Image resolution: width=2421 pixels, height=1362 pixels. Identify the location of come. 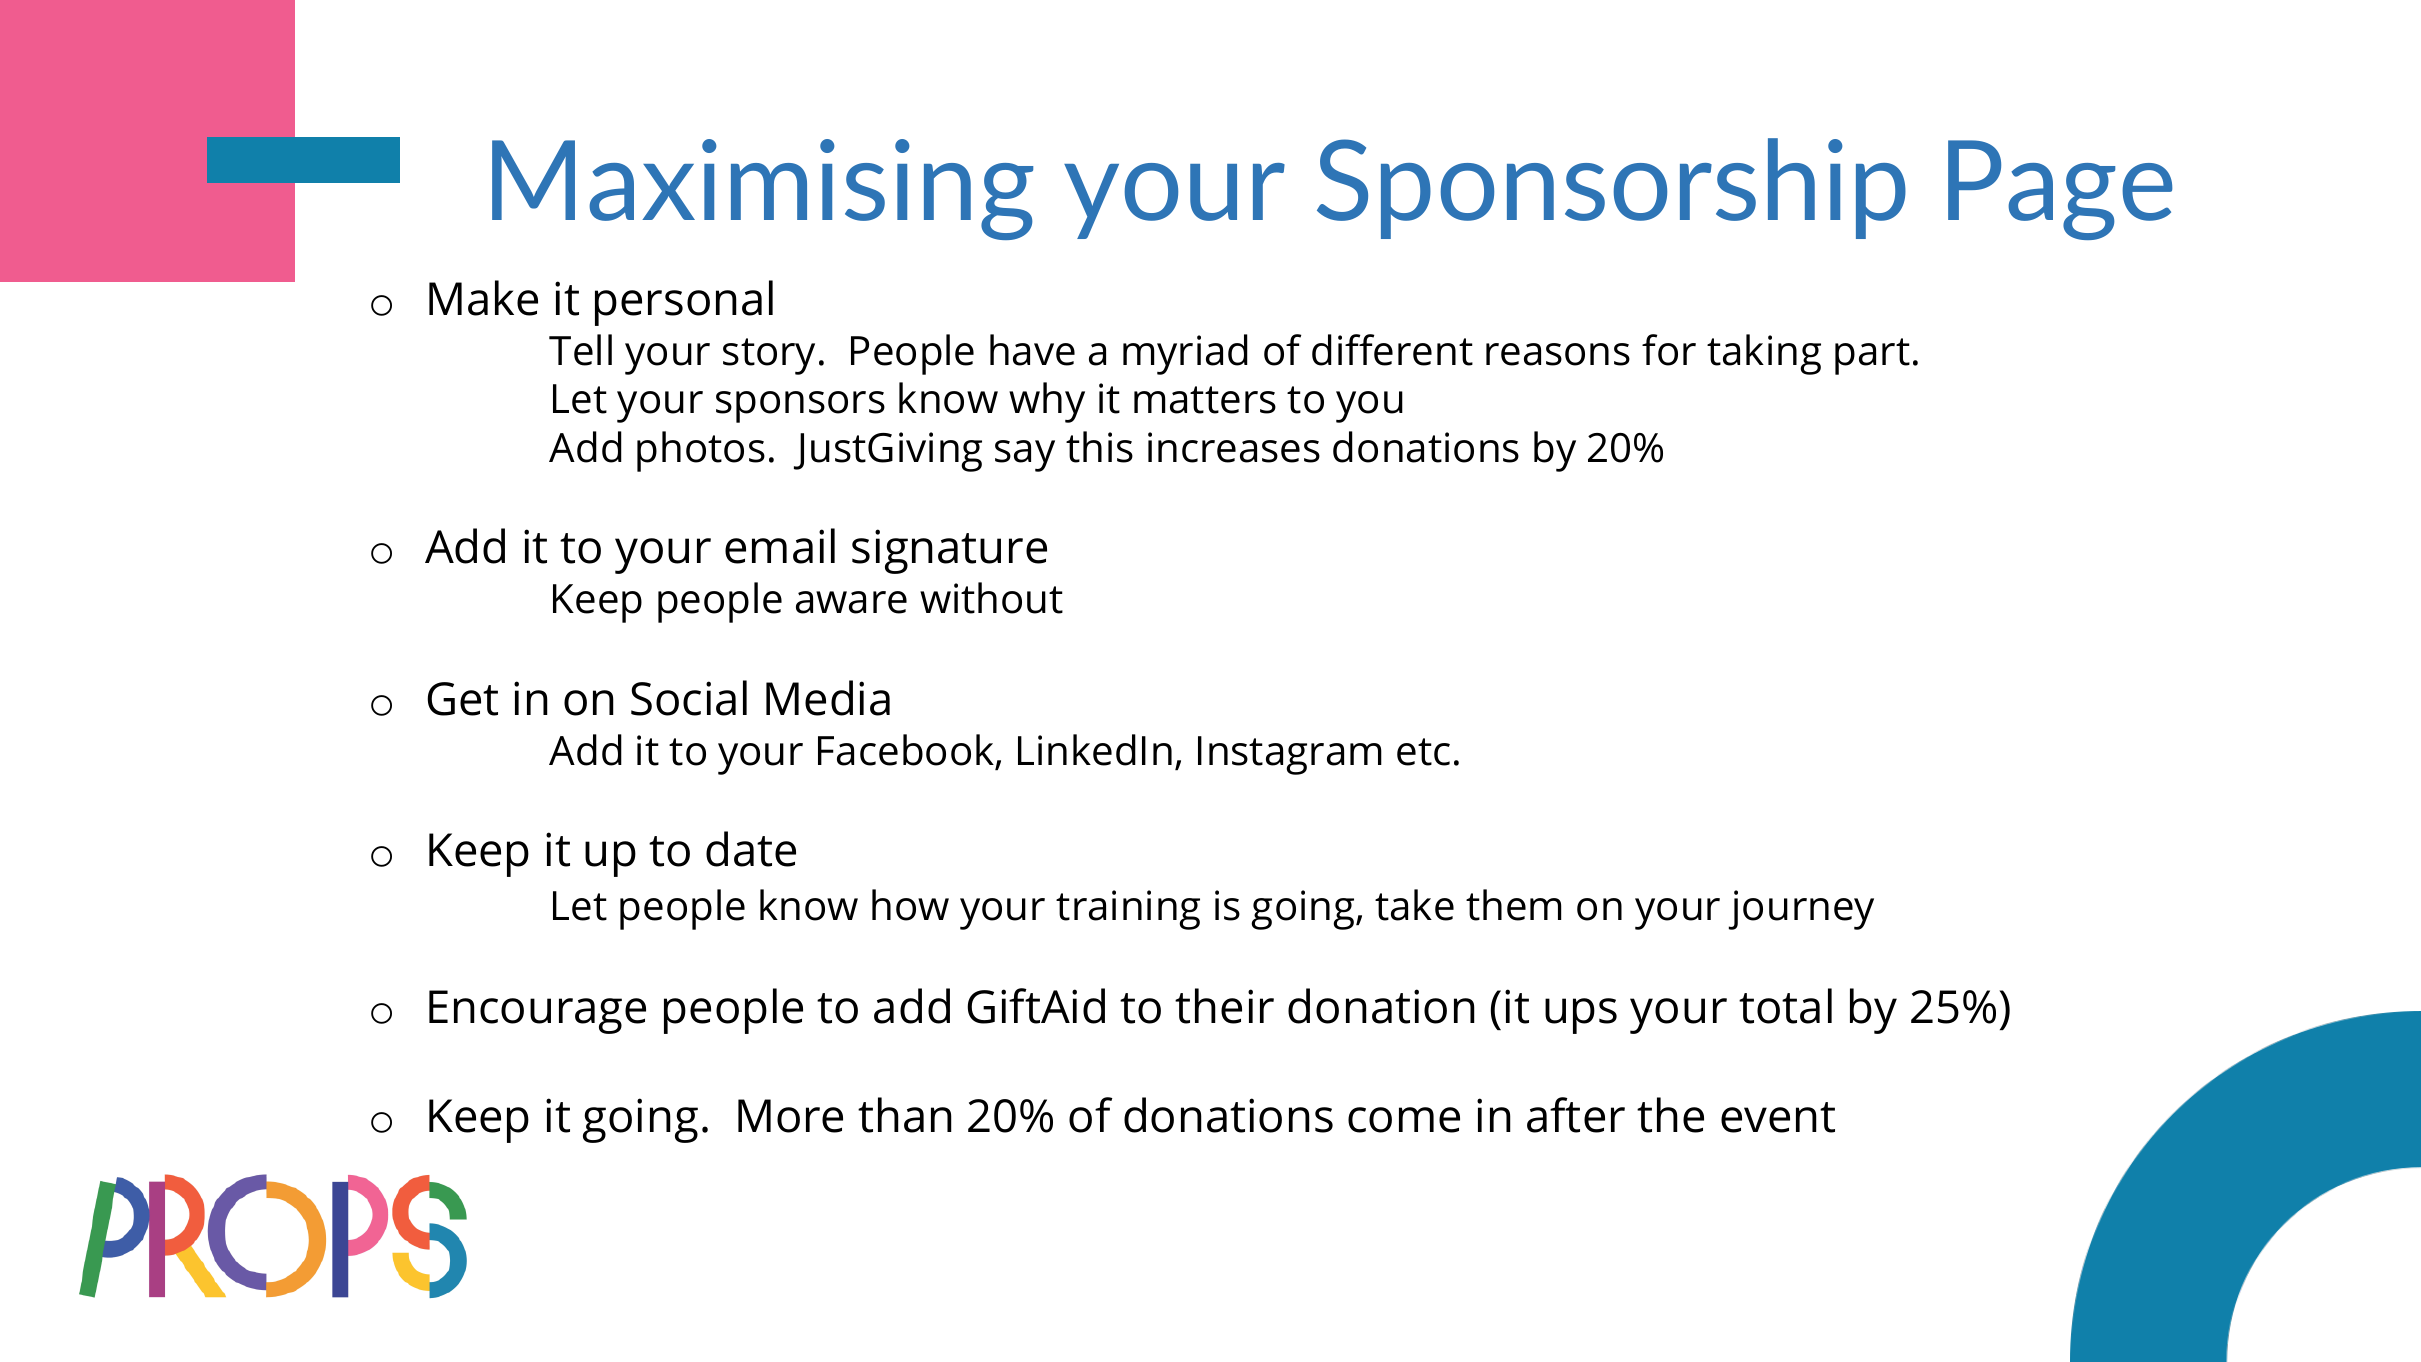
(1404, 1120).
